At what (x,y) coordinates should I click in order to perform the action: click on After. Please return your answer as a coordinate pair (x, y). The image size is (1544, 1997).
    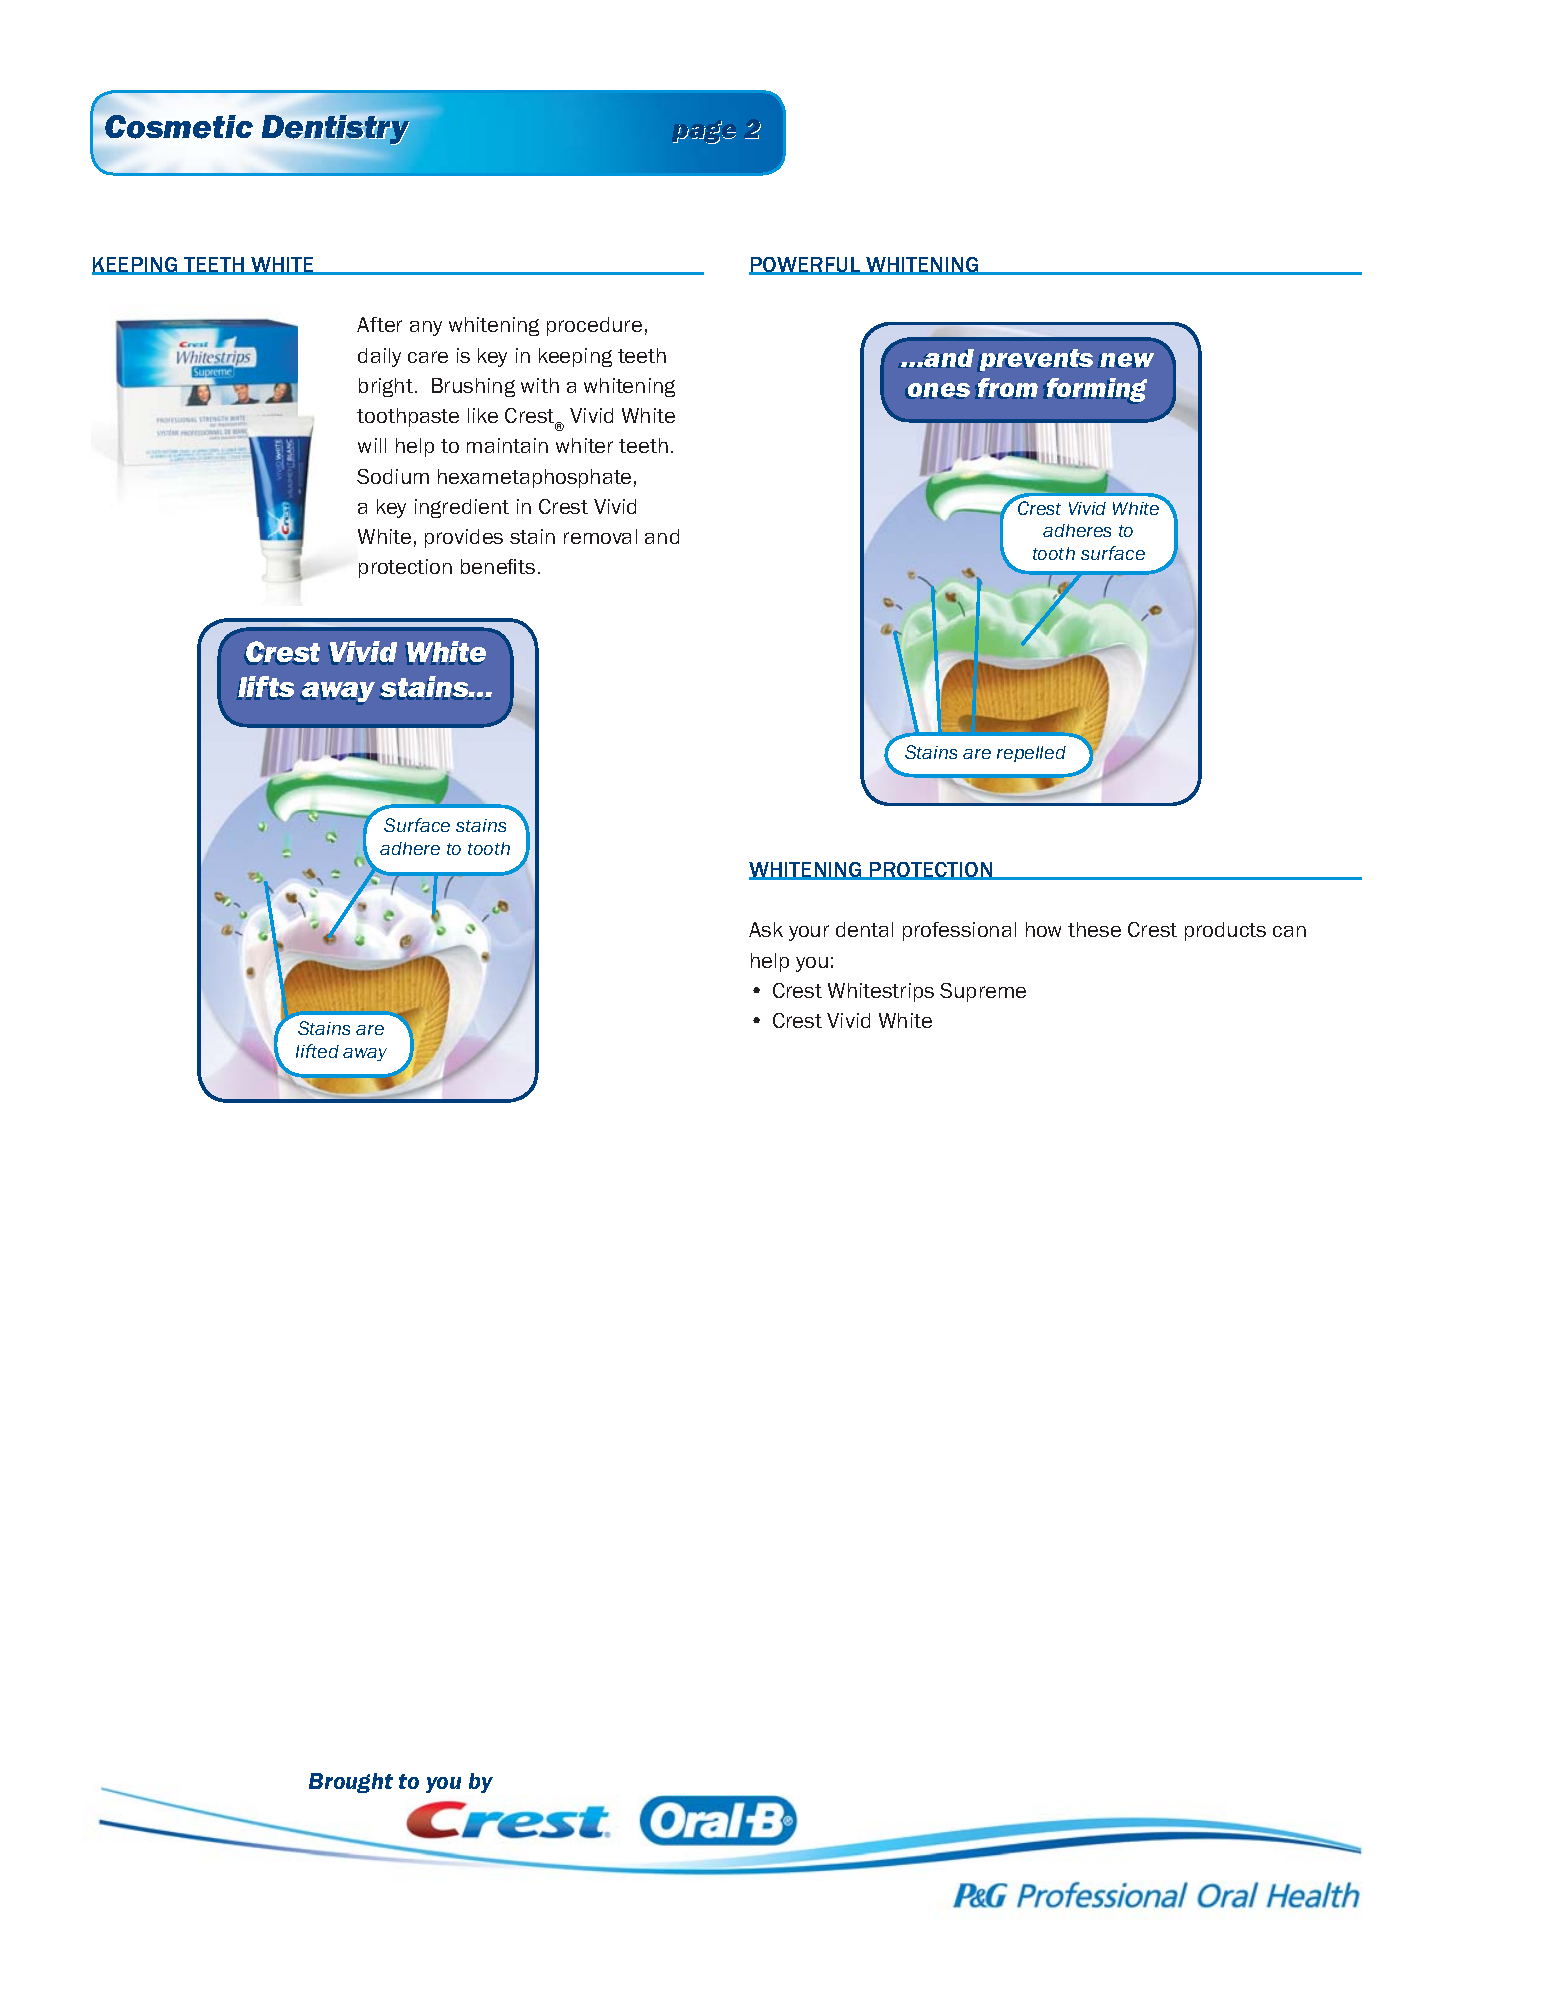
    Looking at the image, I should click on (379, 324).
